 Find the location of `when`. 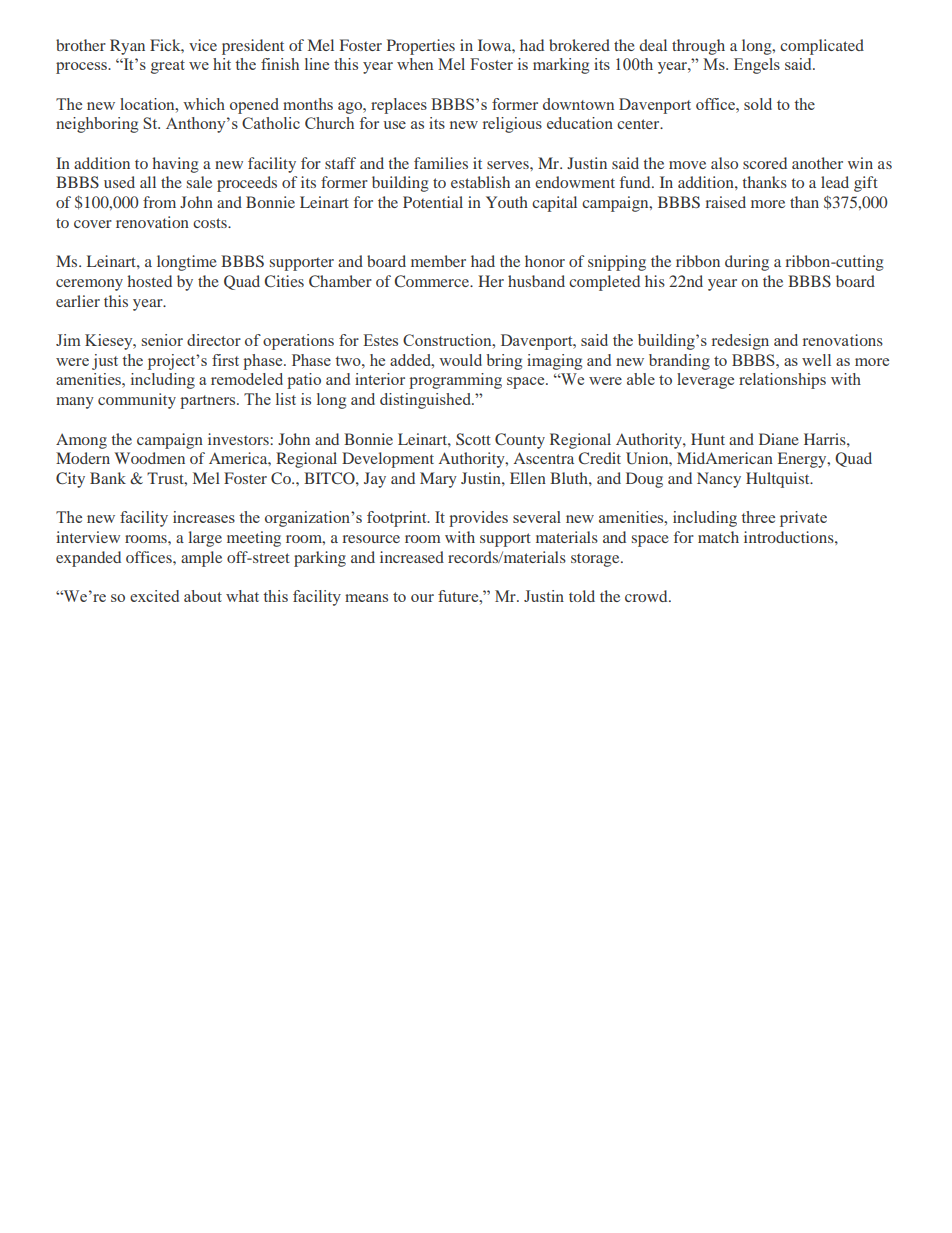

when is located at coordinates (415, 64).
